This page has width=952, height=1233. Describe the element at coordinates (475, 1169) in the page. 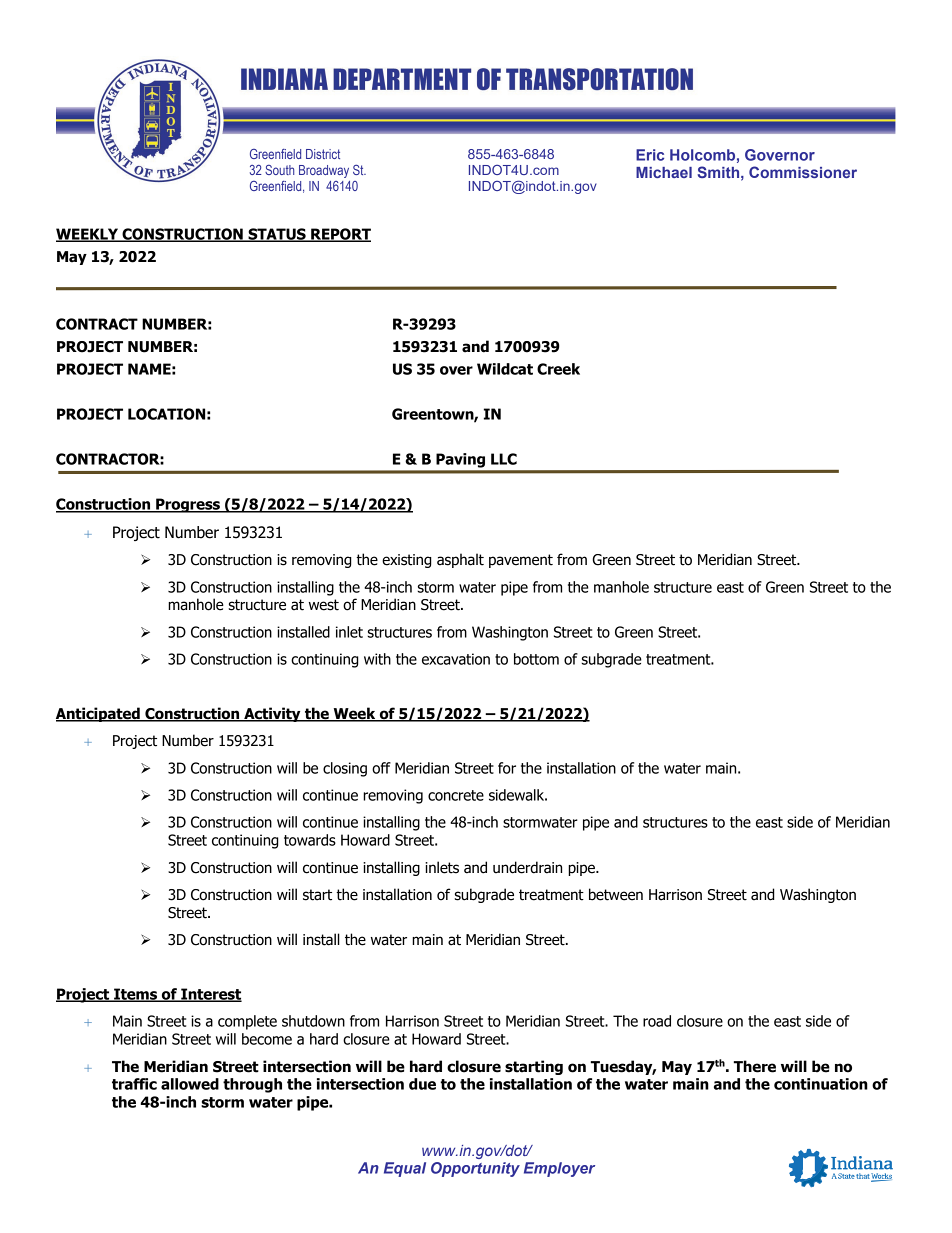

I see `Opportunity` at that location.
